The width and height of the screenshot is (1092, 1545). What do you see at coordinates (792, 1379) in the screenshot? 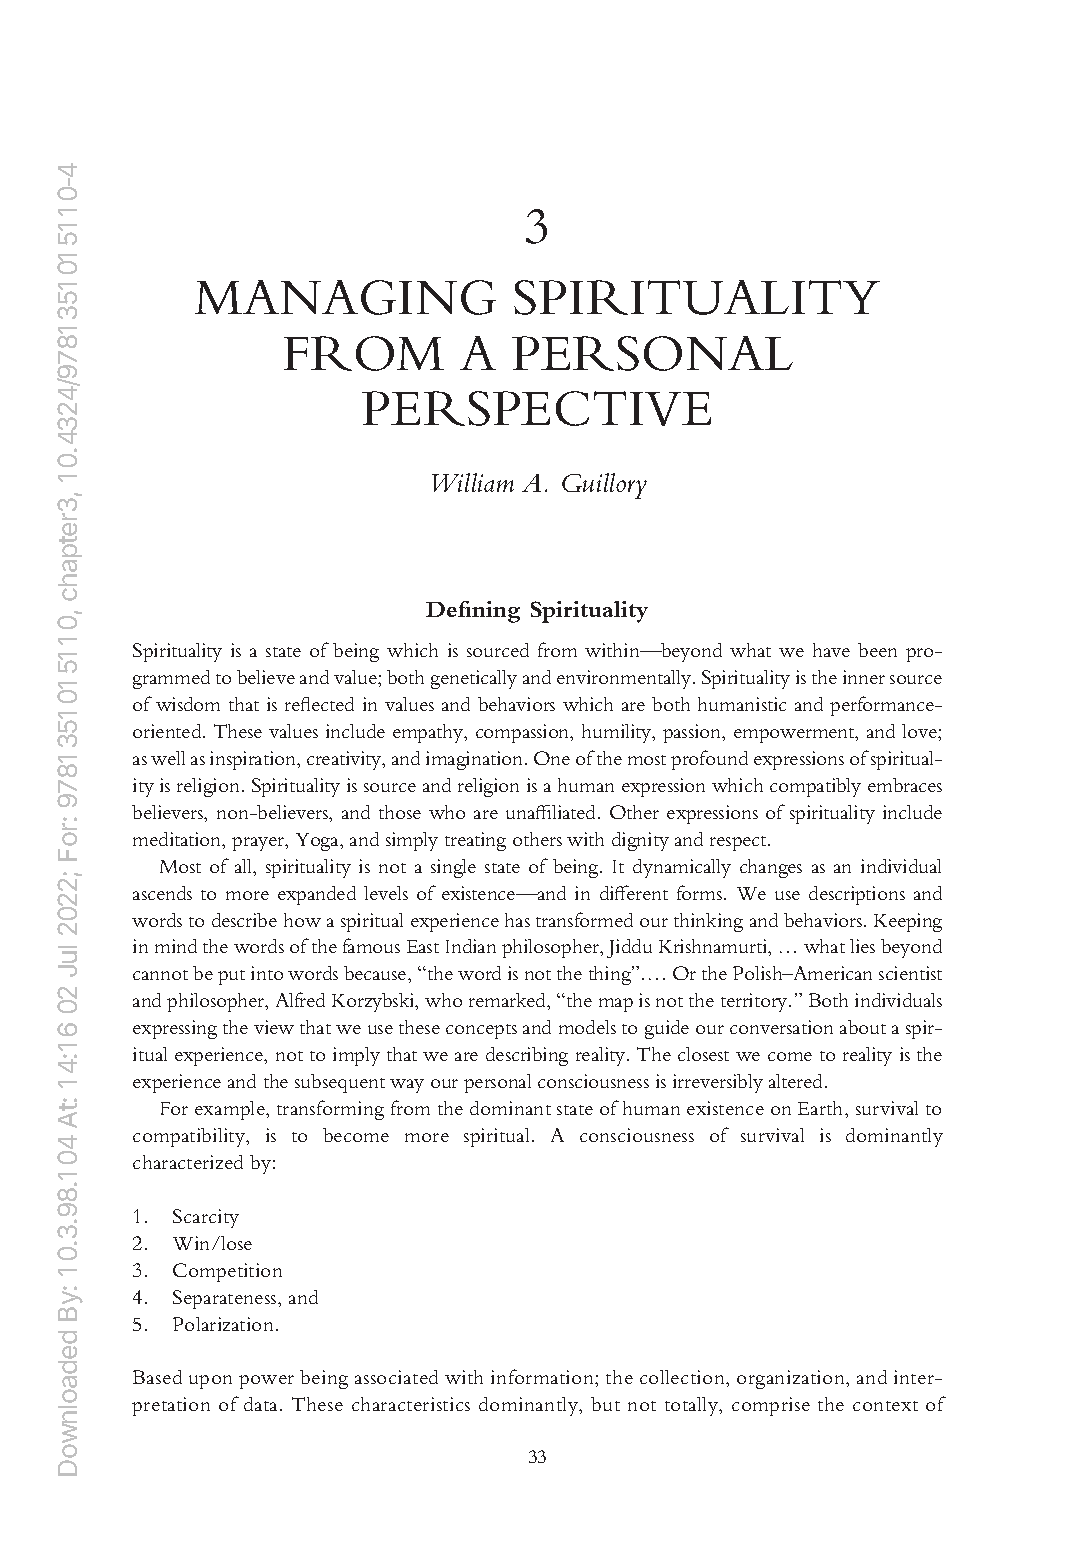
I see `organization` at bounding box center [792, 1379].
